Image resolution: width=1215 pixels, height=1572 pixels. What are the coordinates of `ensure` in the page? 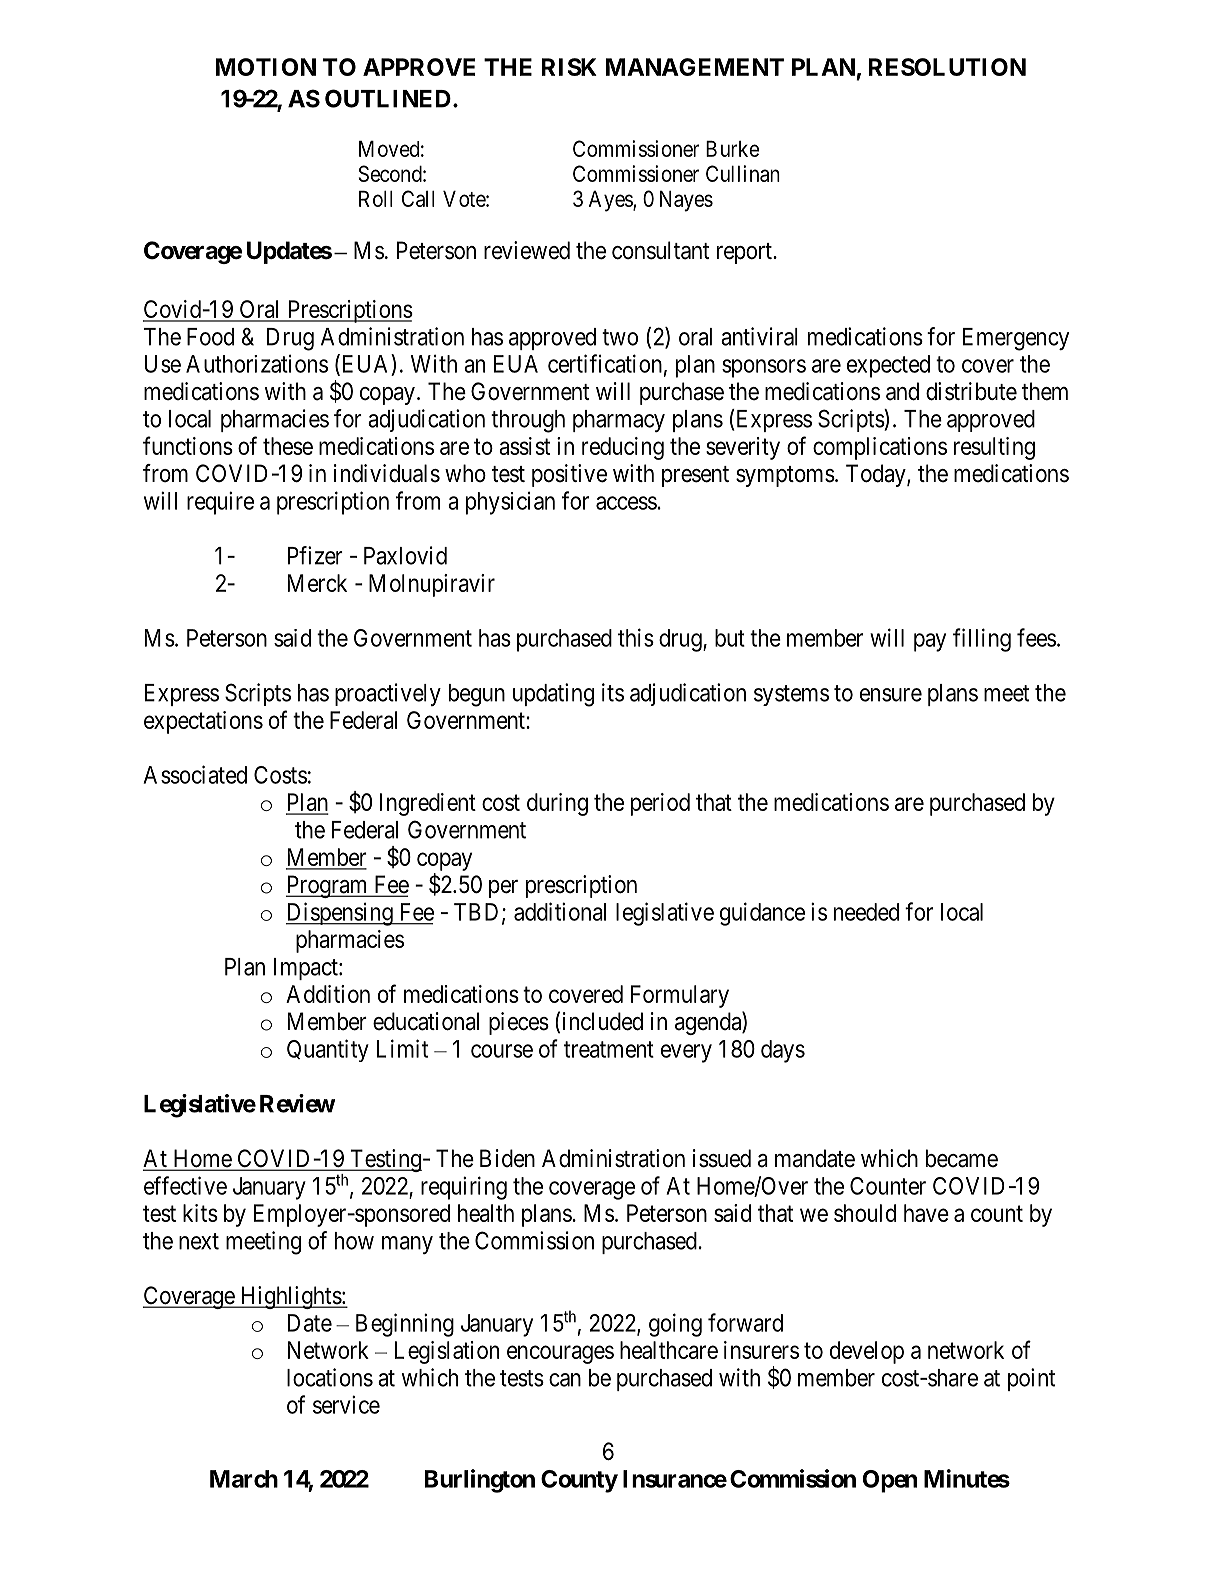 It's located at (891, 695).
